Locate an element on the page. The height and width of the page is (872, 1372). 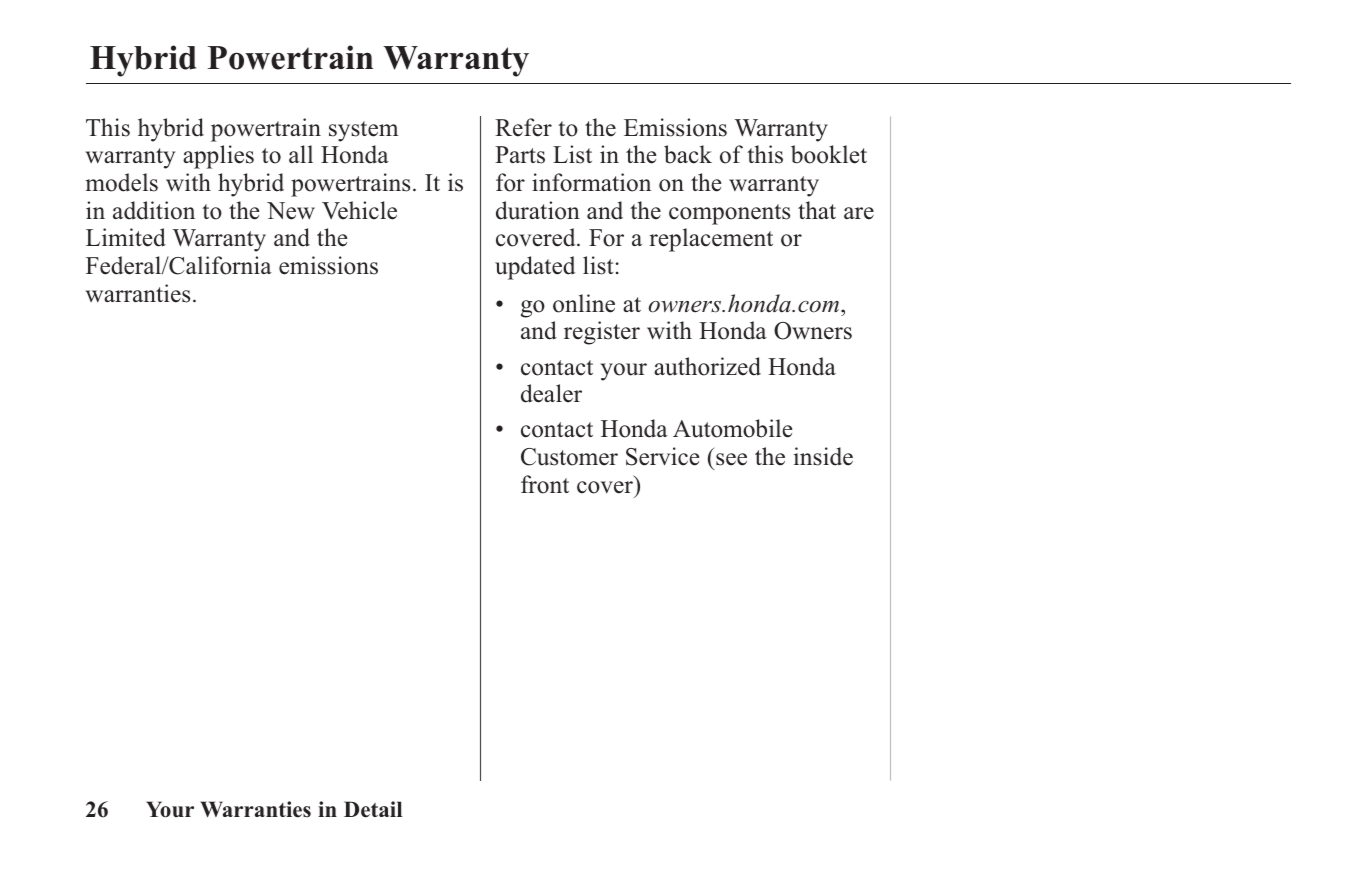
Detail is located at coordinates (373, 809).
